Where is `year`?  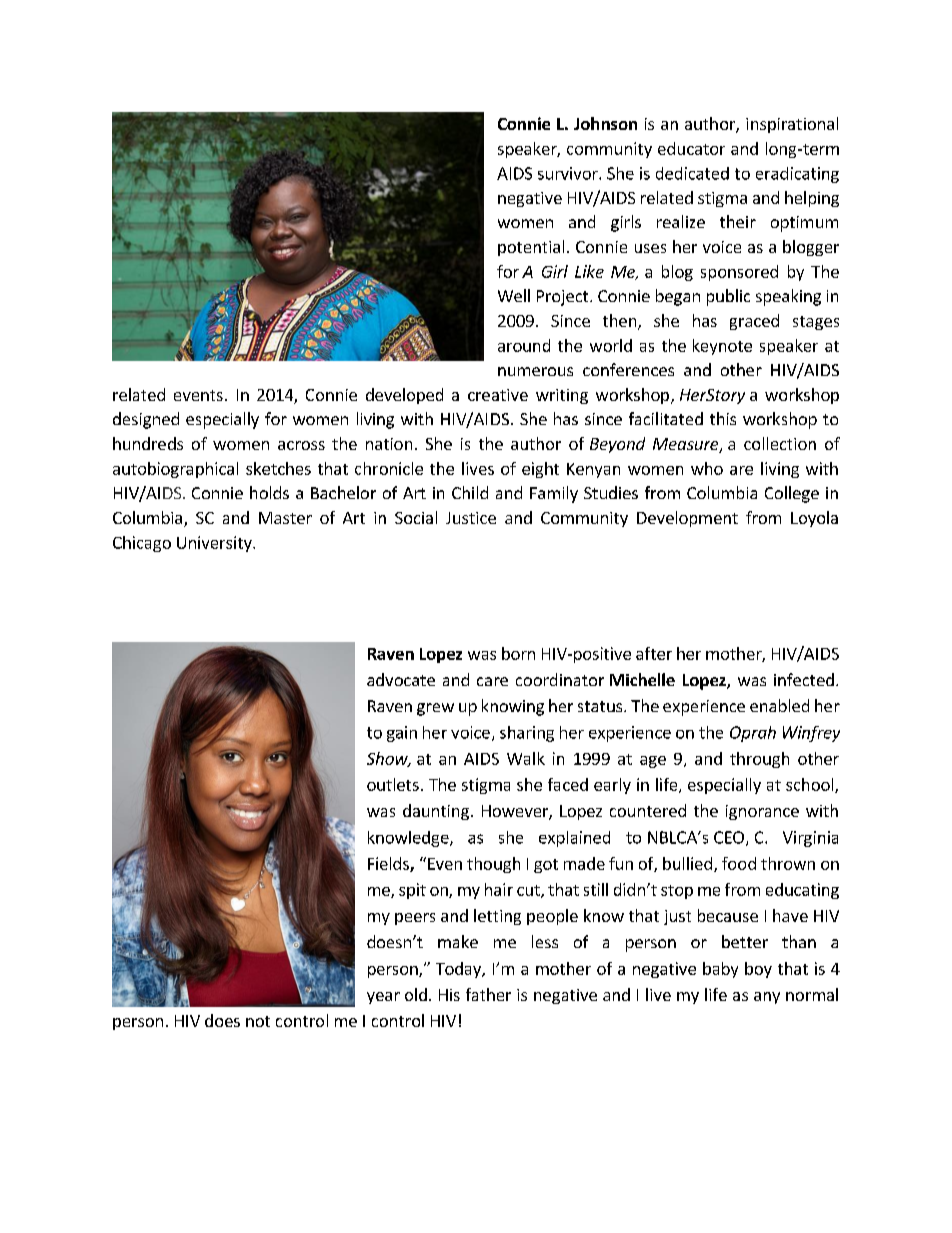 year is located at coordinates (383, 998).
